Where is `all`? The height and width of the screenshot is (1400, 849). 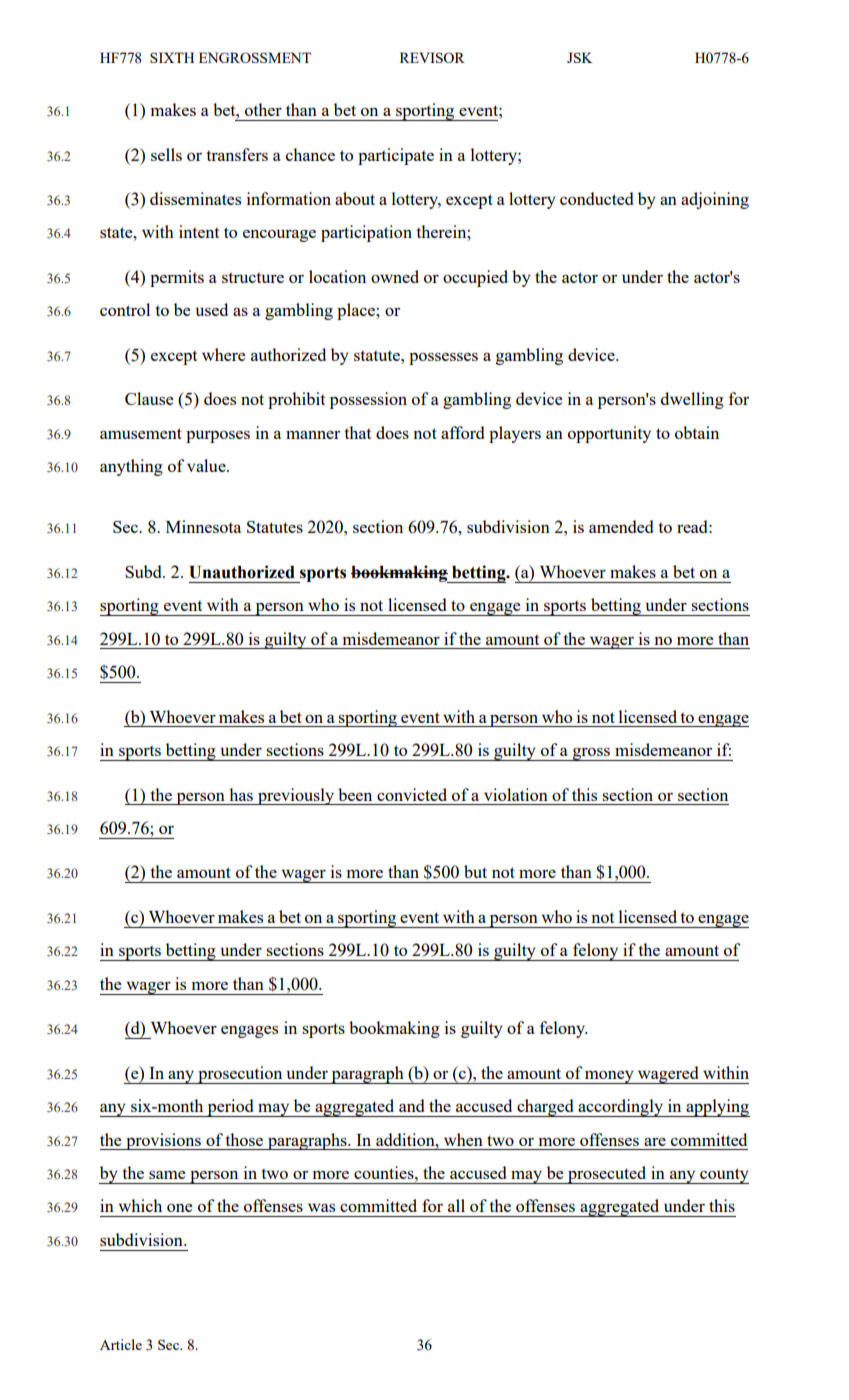 all is located at coordinates (456, 1205).
